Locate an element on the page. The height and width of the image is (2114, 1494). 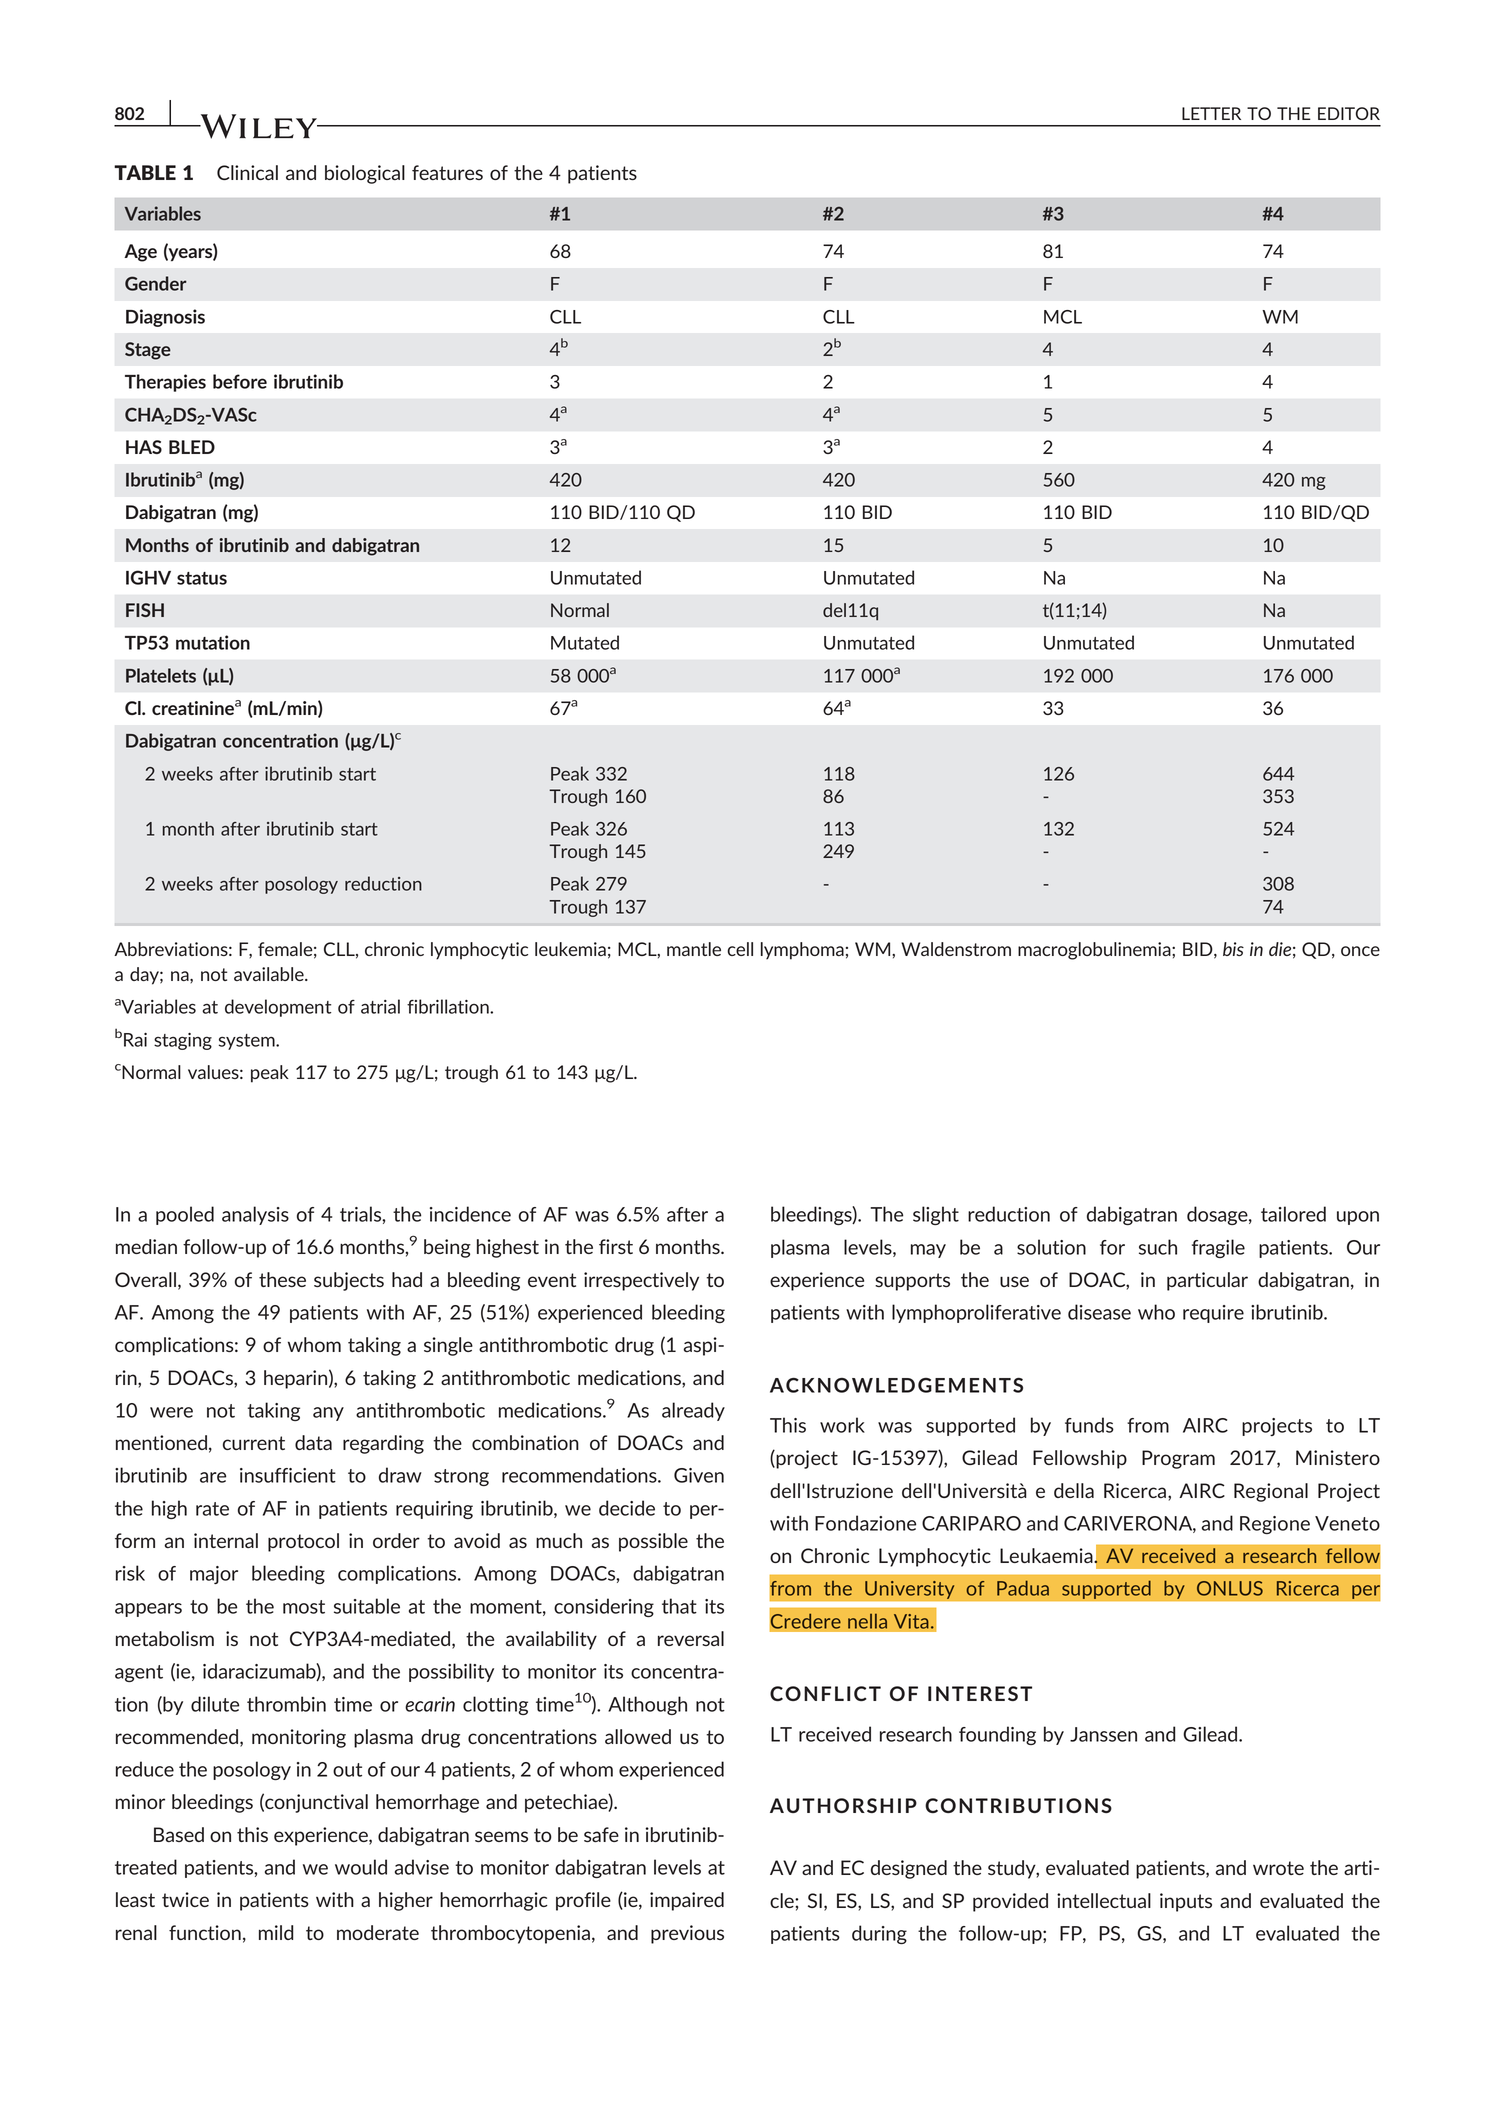
bis is located at coordinates (1233, 949).
